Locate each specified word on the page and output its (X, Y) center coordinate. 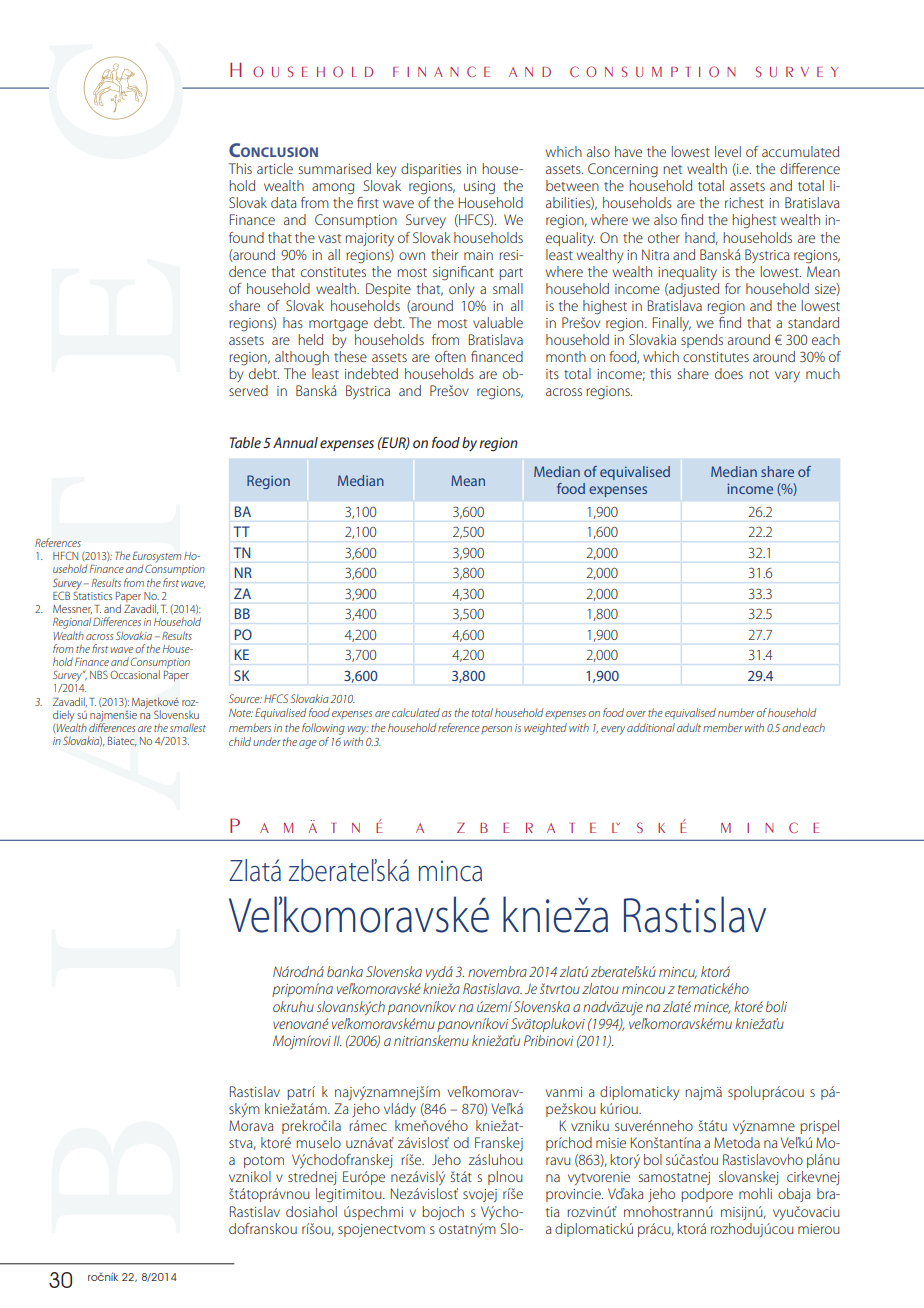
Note (241, 713)
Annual (295, 442)
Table (245, 442)
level (728, 151)
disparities (431, 170)
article (275, 168)
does (729, 373)
